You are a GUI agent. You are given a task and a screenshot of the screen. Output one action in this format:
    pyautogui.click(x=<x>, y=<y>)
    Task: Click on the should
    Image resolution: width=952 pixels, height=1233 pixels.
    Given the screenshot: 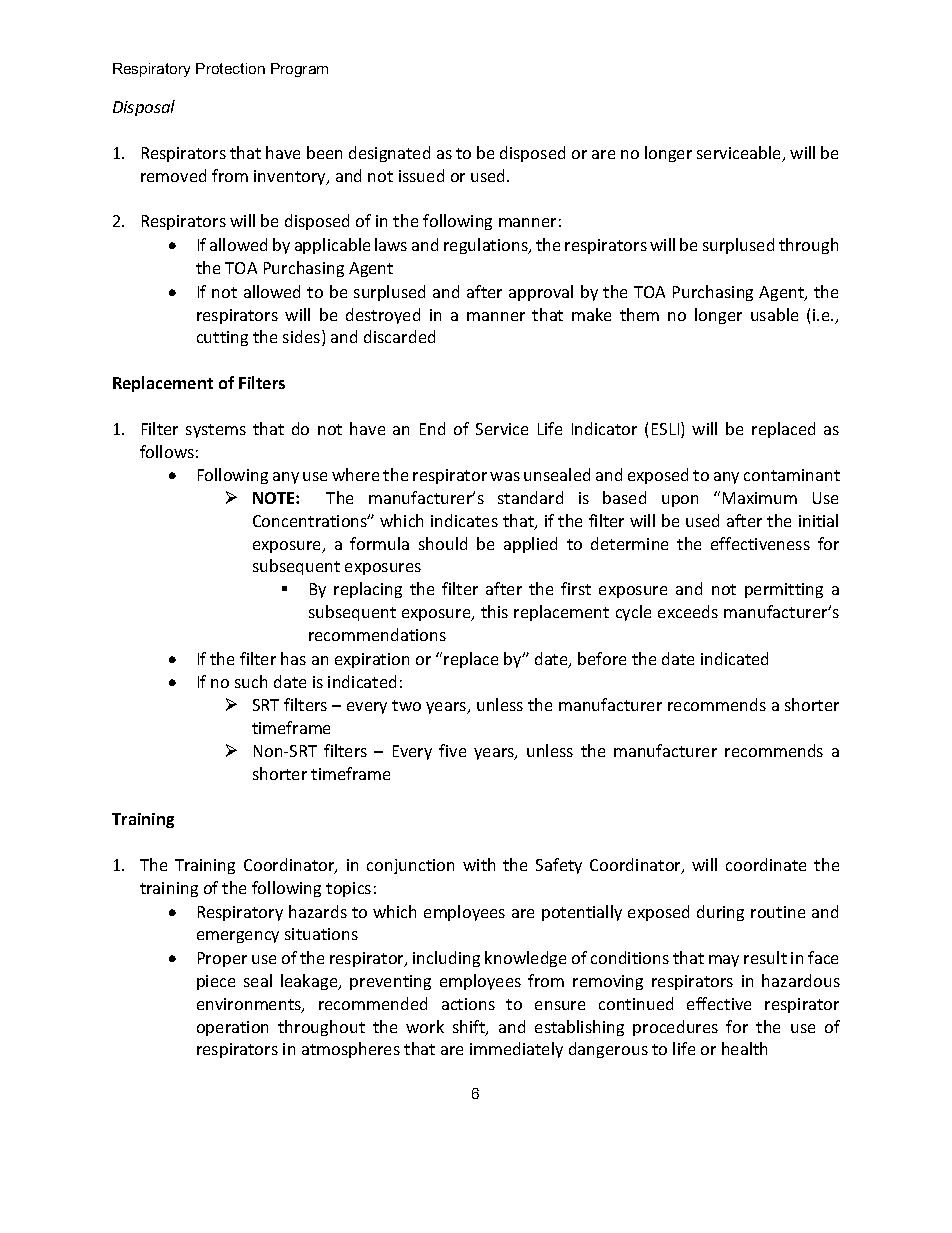 What is the action you would take?
    pyautogui.click(x=443, y=543)
